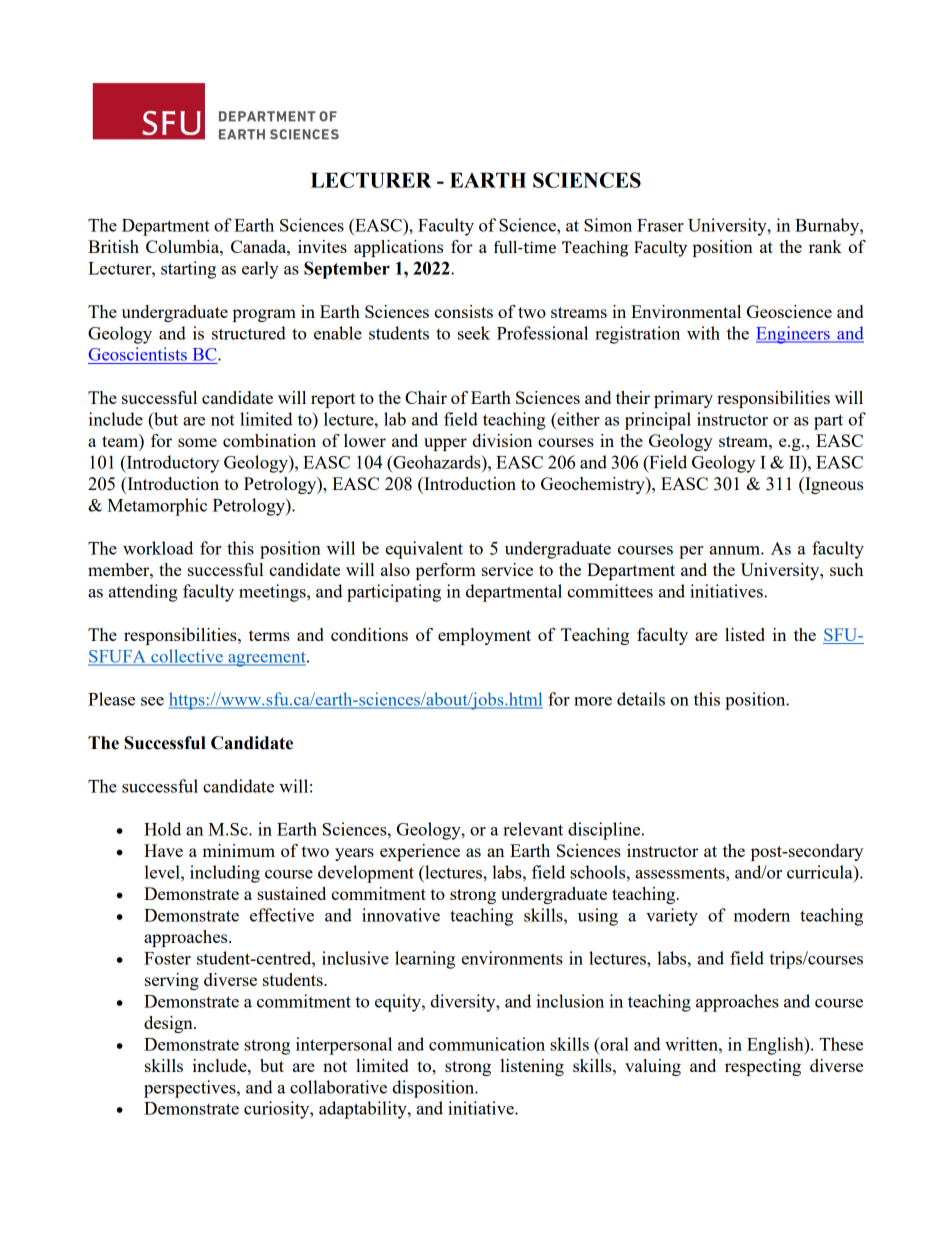 Image resolution: width=952 pixels, height=1233 pixels. What do you see at coordinates (267, 659) in the screenshot?
I see `agreement` at bounding box center [267, 659].
